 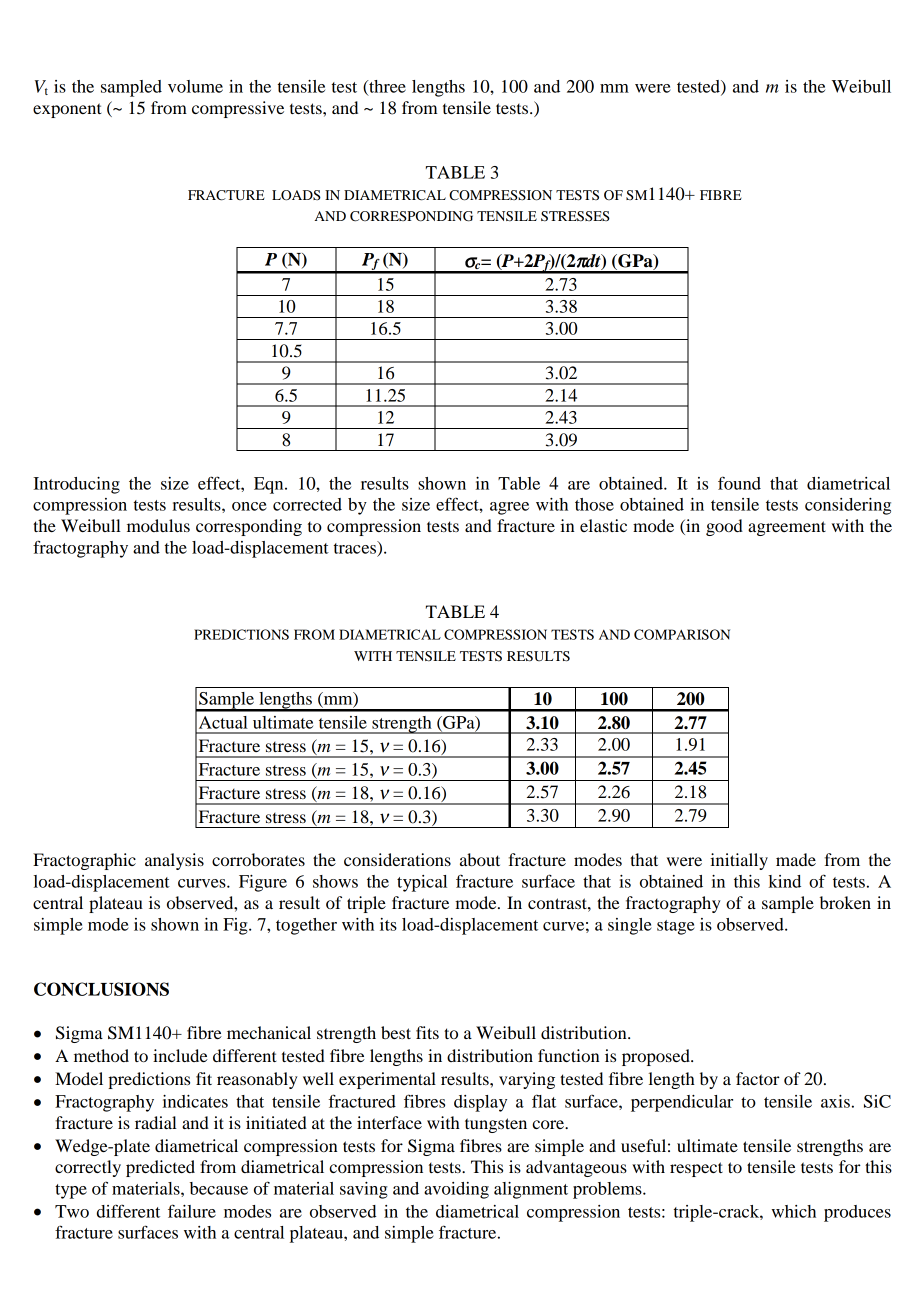 What do you see at coordinates (739, 483) in the screenshot?
I see `found` at bounding box center [739, 483].
